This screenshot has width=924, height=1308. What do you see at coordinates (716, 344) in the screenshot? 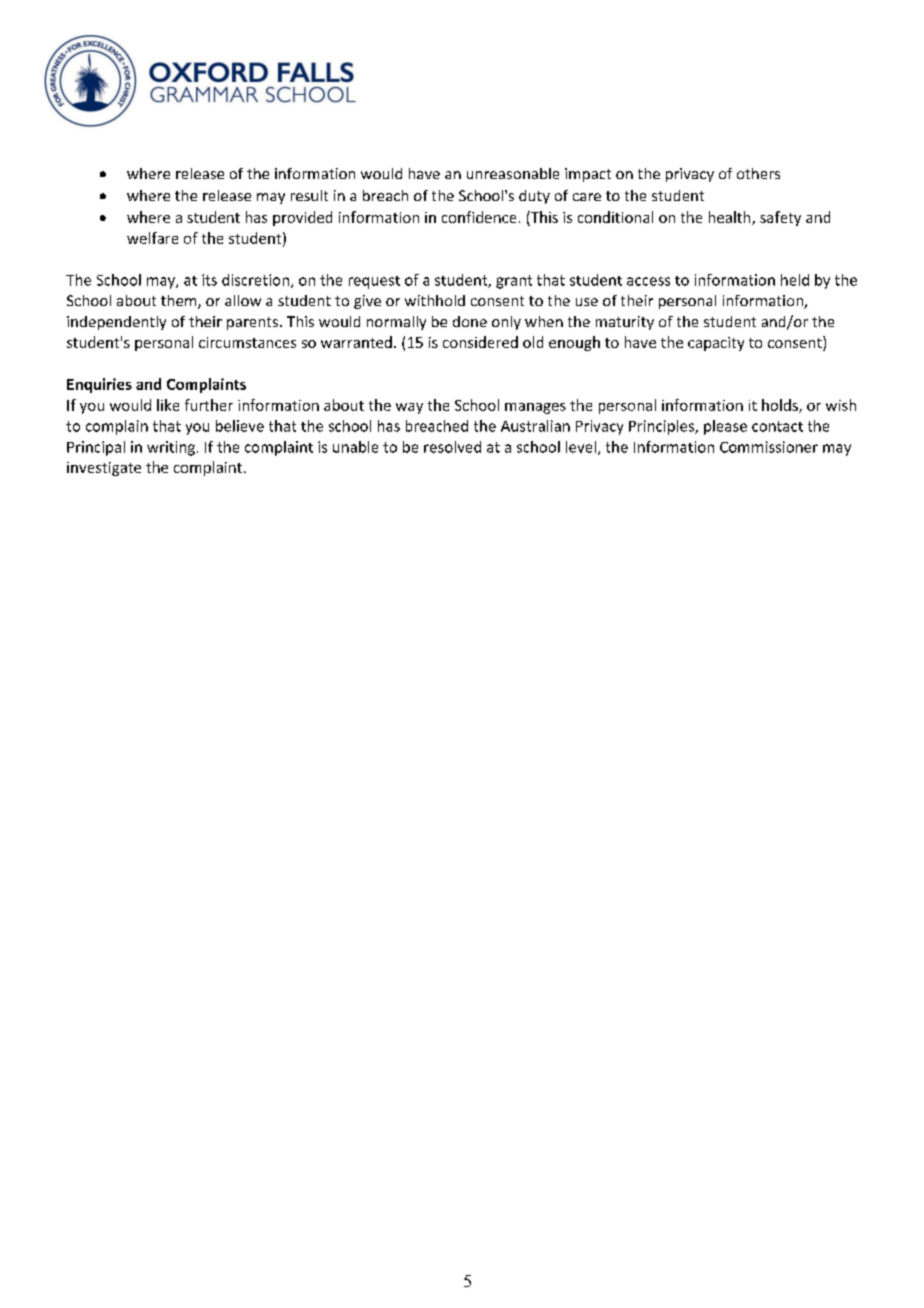
I see `capacity` at bounding box center [716, 344].
